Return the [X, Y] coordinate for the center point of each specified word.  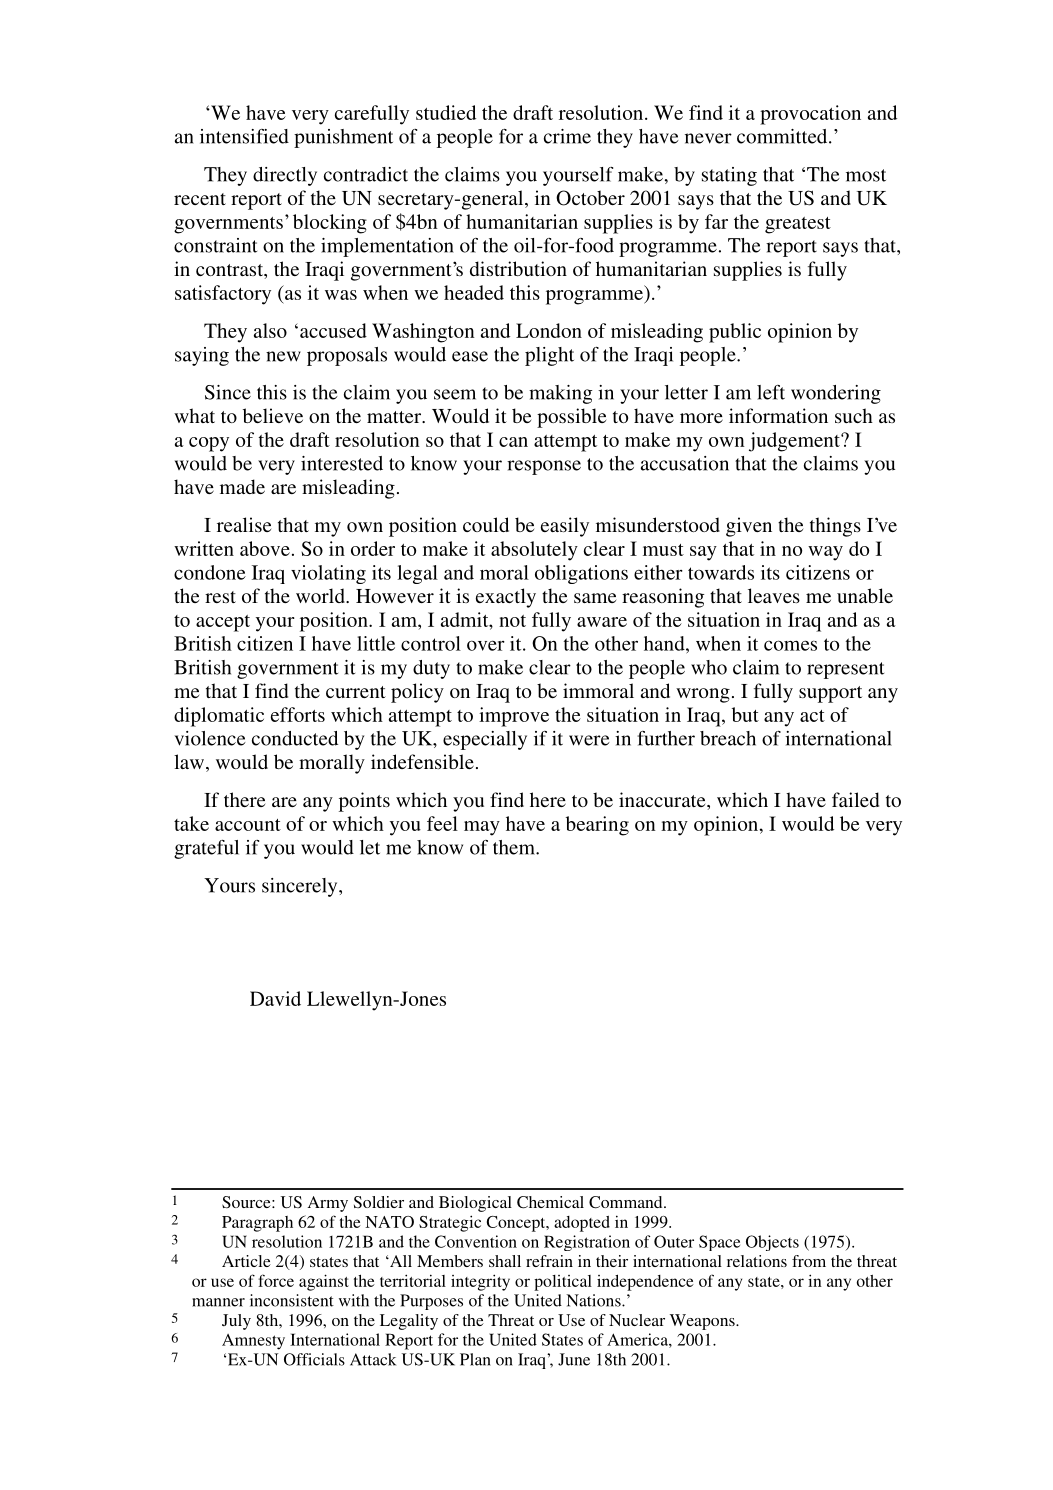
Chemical [550, 1202]
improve [514, 717]
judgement [795, 442]
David [275, 998]
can [513, 442]
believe [273, 415]
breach [728, 738]
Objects [772, 1243]
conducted [295, 738]
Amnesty [253, 1342]
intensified [244, 136]
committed [783, 136]
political [563, 1283]
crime [567, 136]
